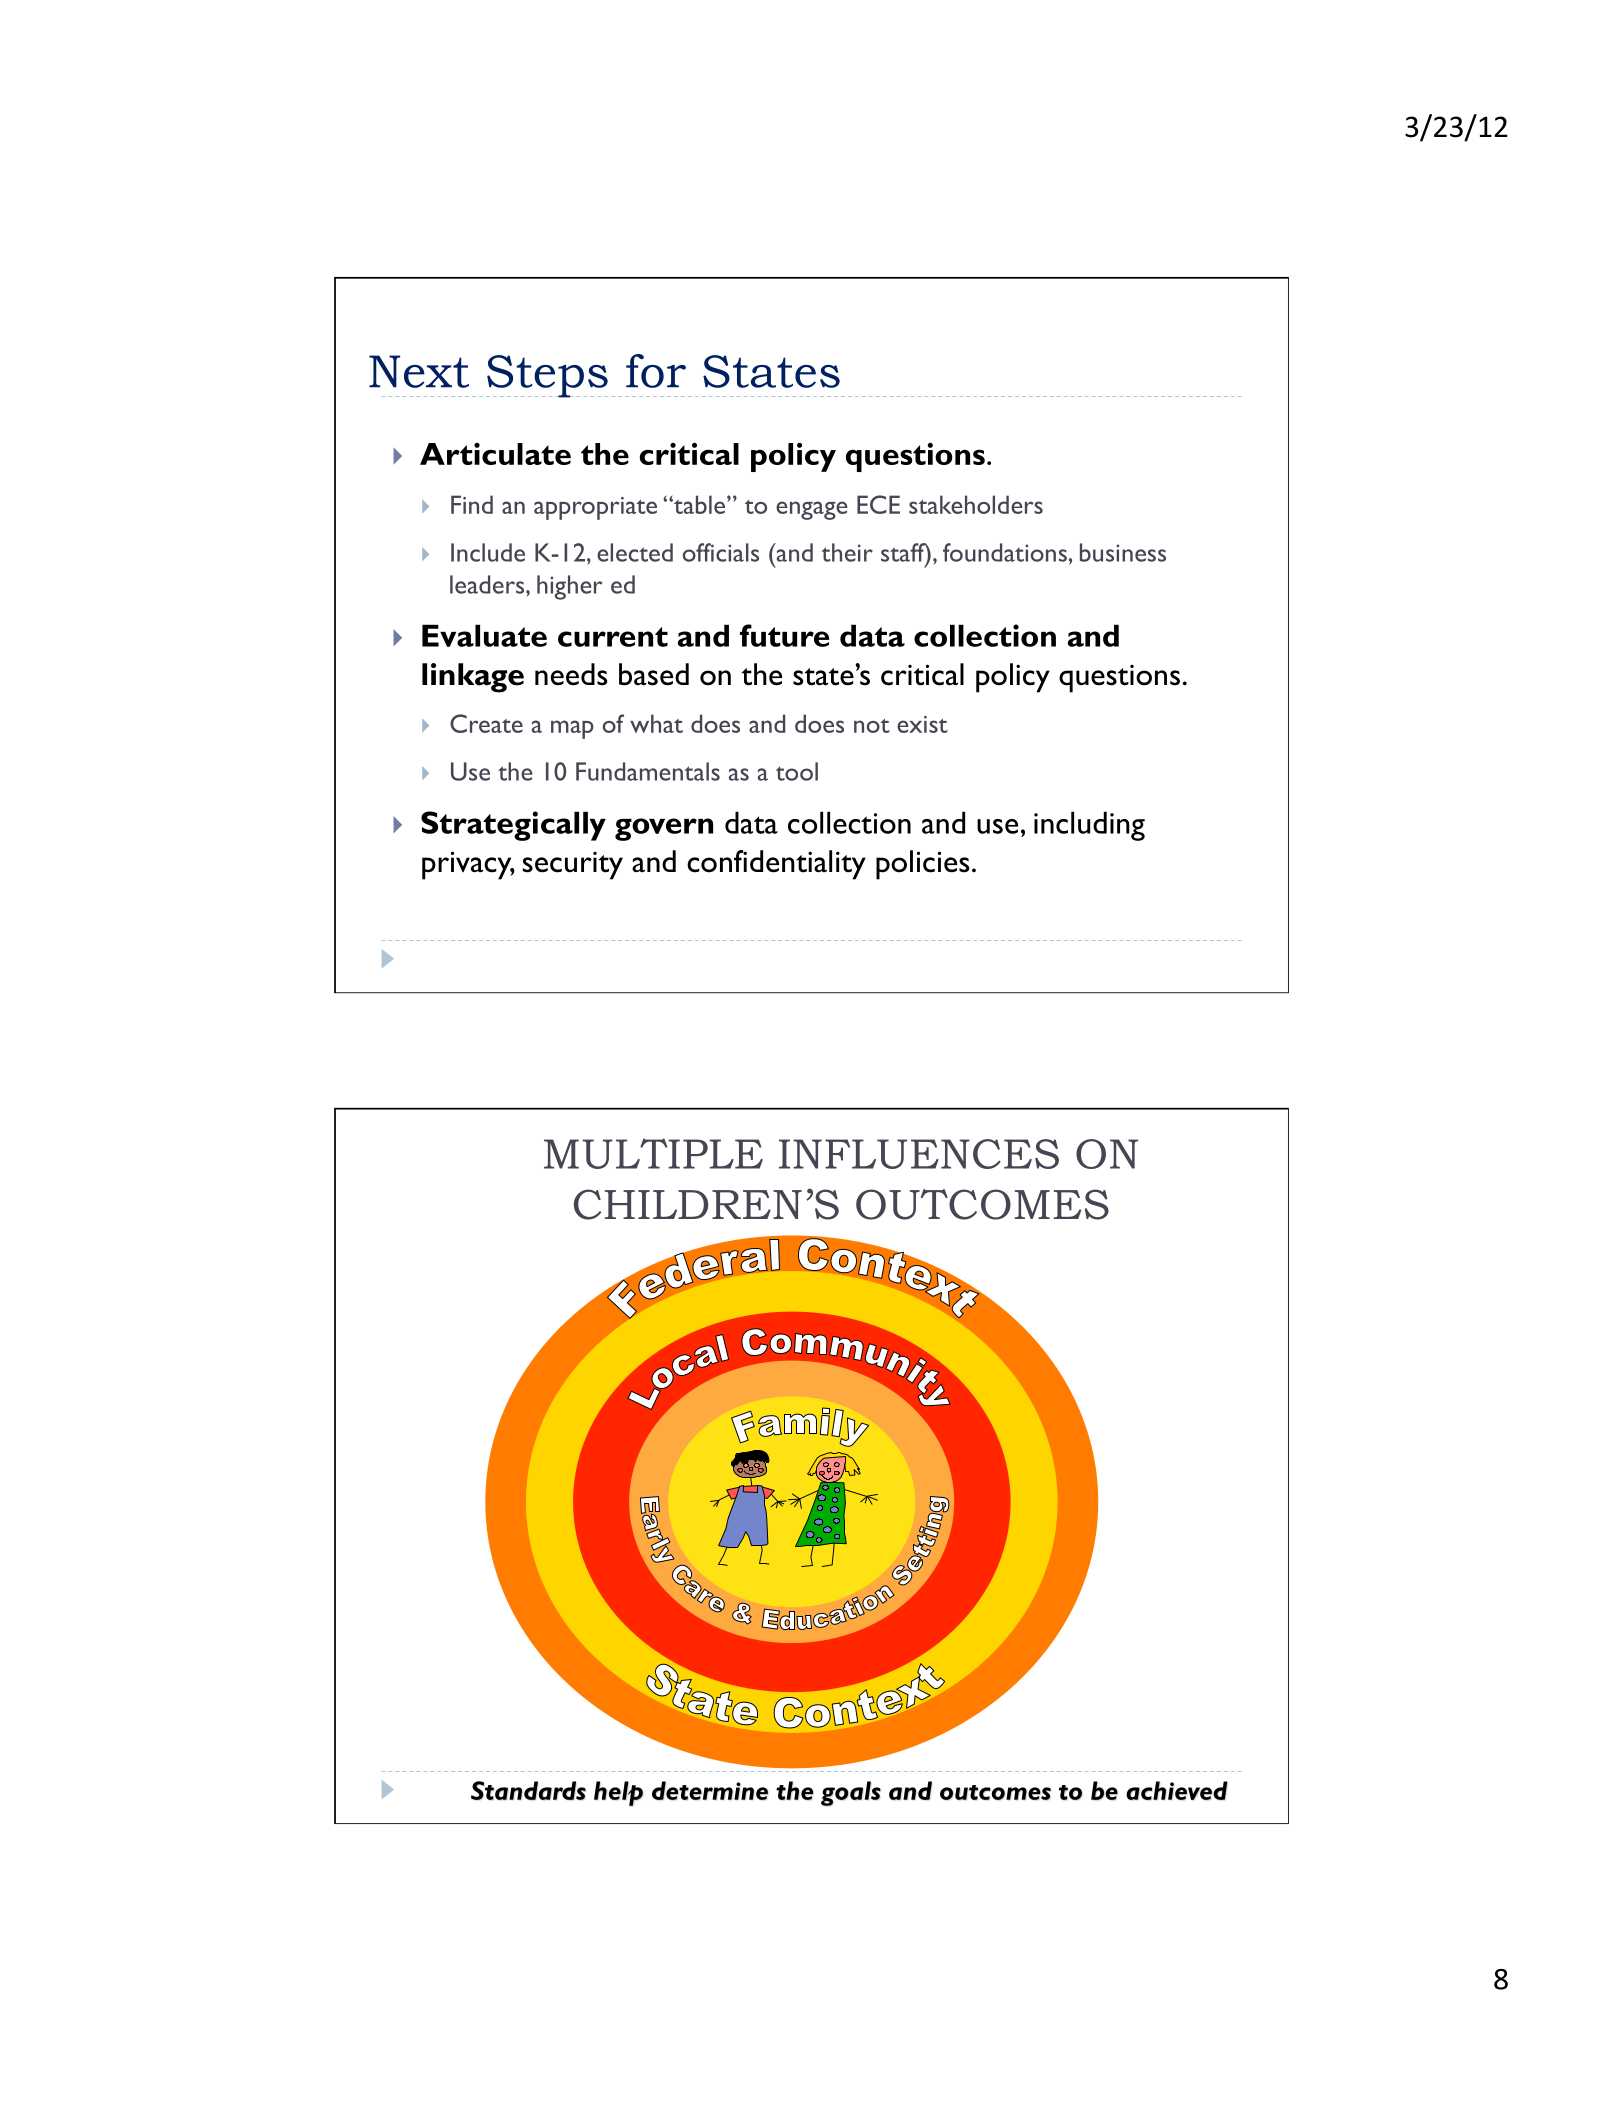 The width and height of the screenshot is (1623, 2101). What do you see at coordinates (547, 376) in the screenshot?
I see `Steps` at bounding box center [547, 376].
